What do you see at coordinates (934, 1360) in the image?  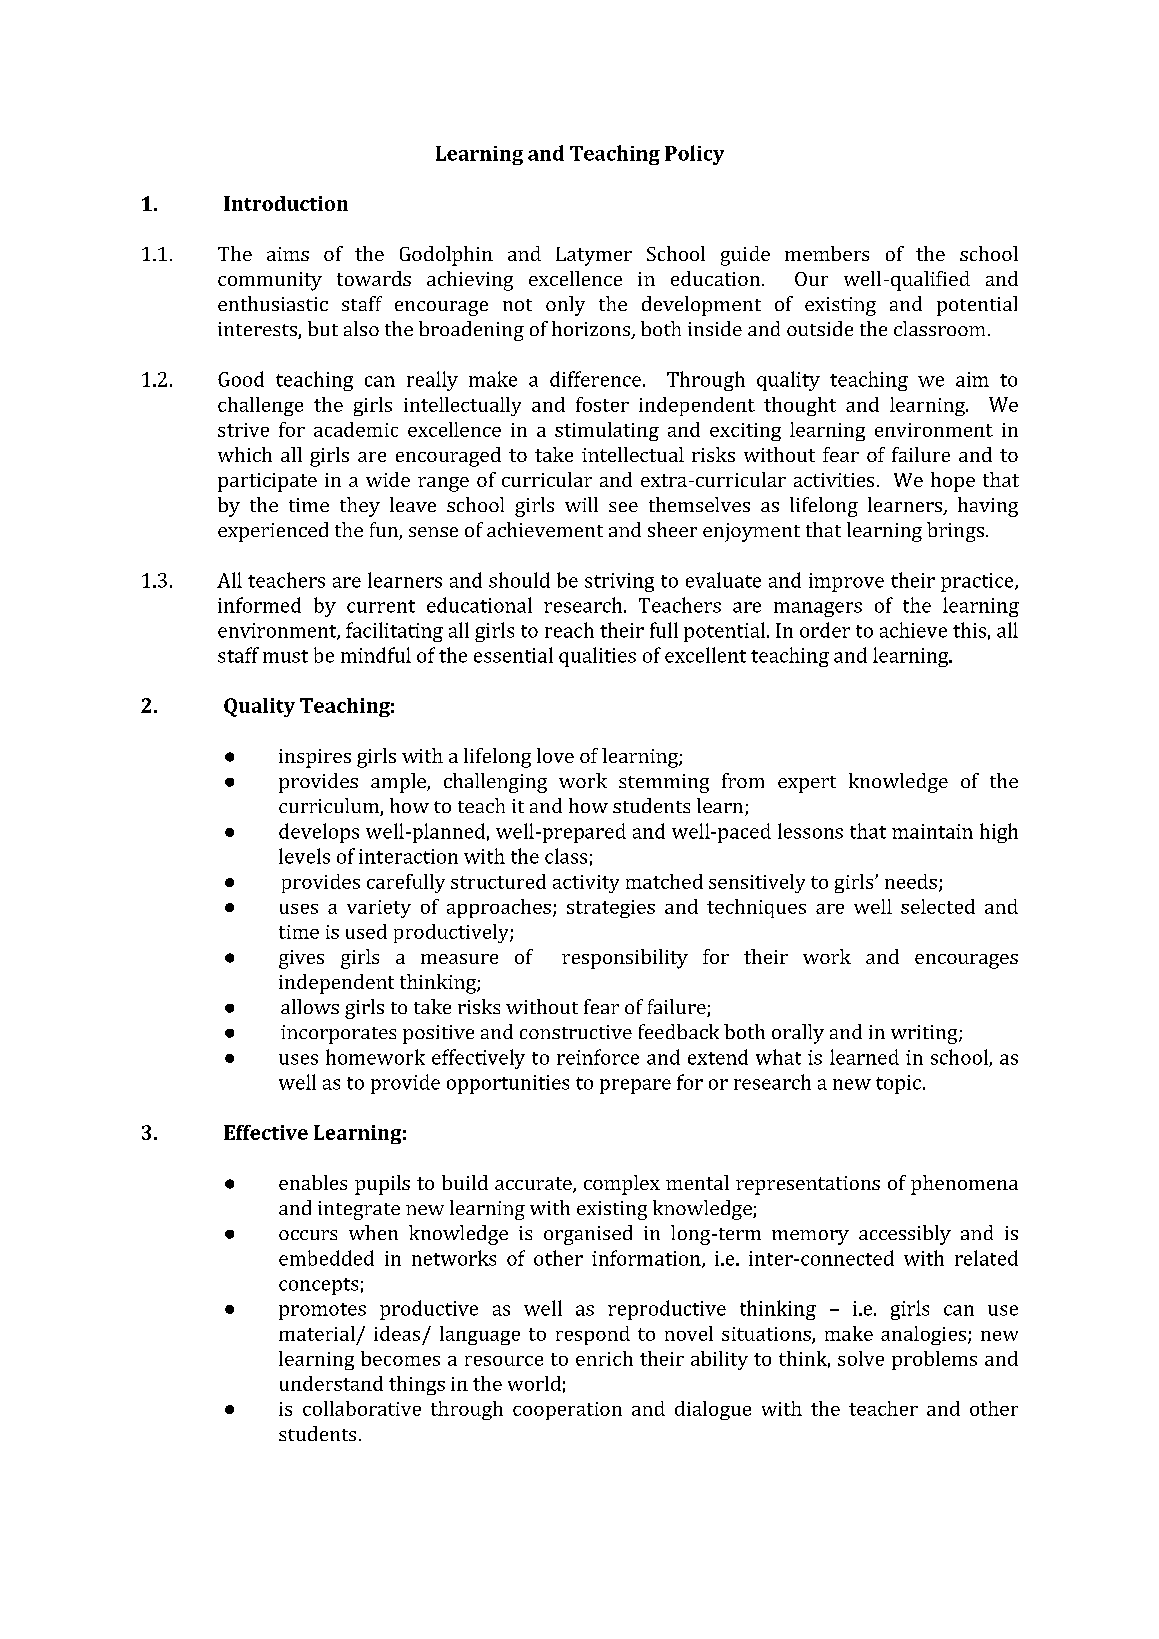 I see `problems` at bounding box center [934, 1360].
